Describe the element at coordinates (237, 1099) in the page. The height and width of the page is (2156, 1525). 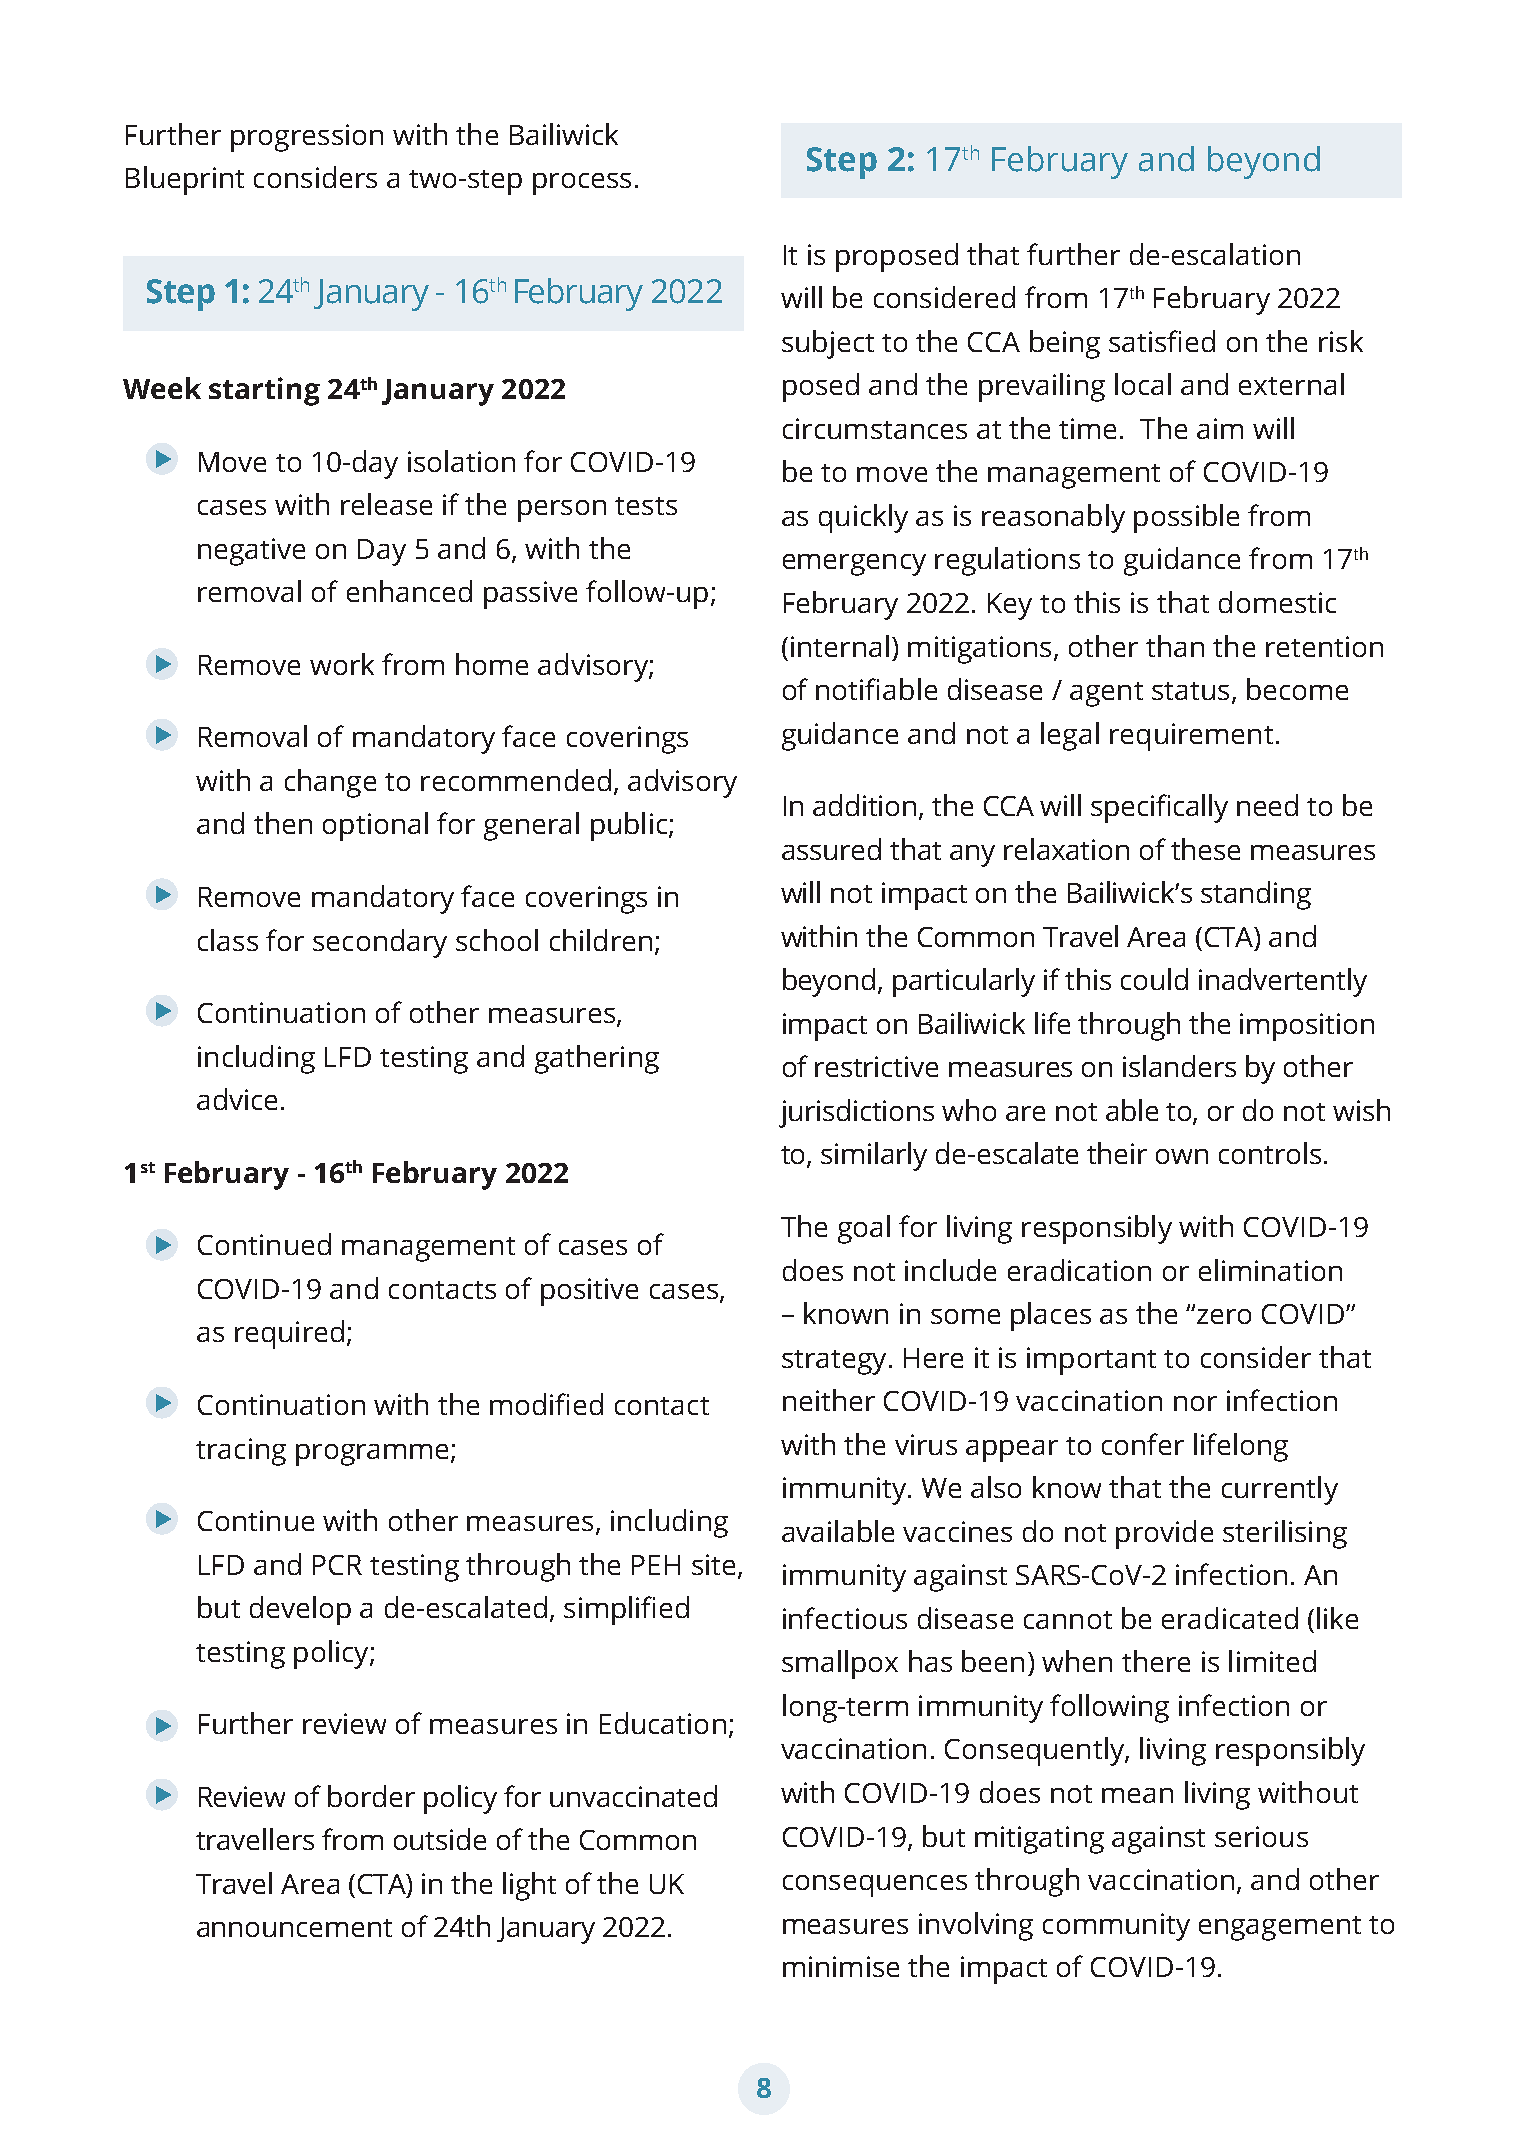
I see `advice` at that location.
